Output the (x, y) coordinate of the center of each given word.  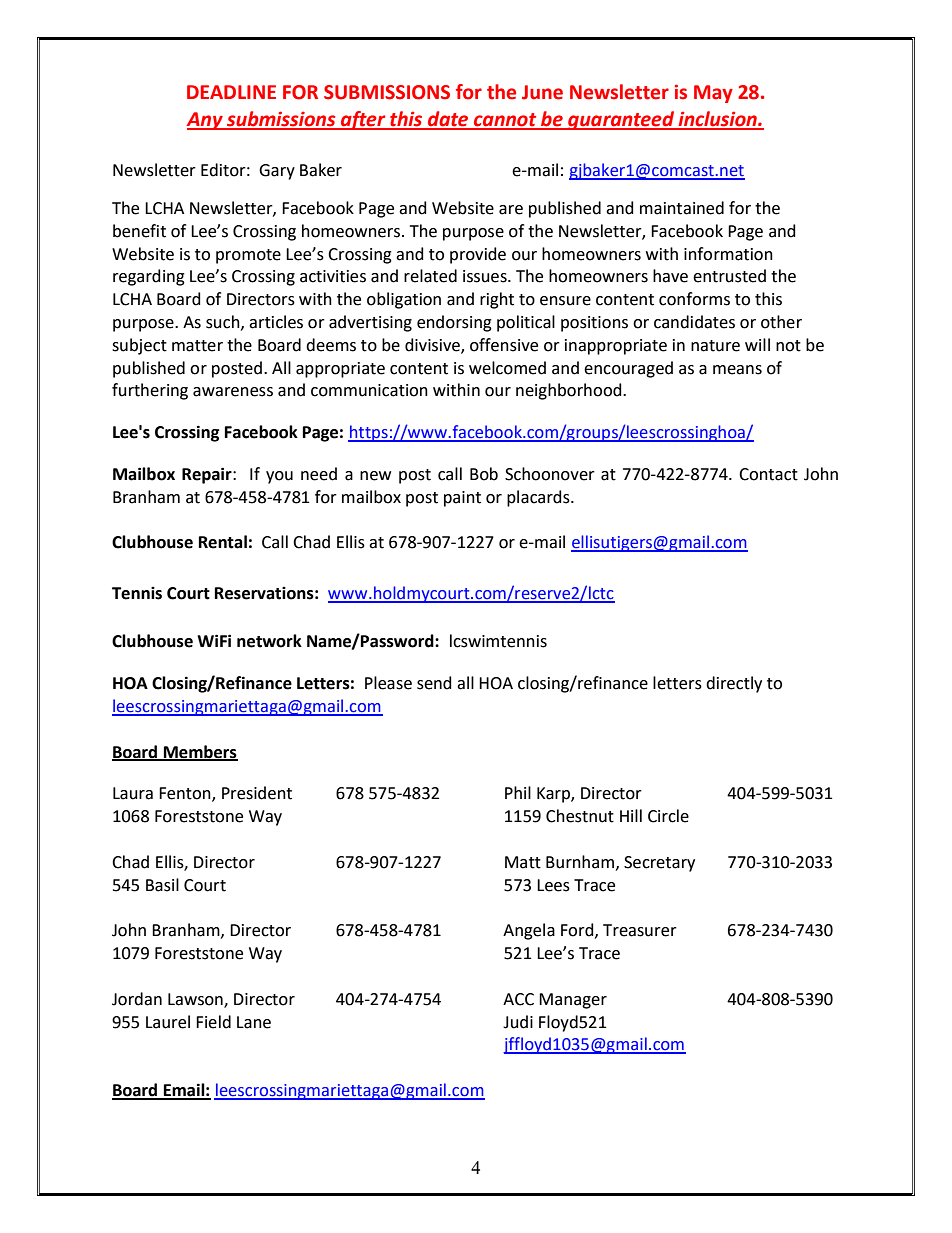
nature (715, 346)
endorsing (454, 323)
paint (462, 499)
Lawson (196, 1000)
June (542, 92)
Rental (223, 542)
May (713, 94)
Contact (768, 474)
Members (200, 752)
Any (205, 121)
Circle (668, 816)
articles (276, 322)
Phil (518, 792)
